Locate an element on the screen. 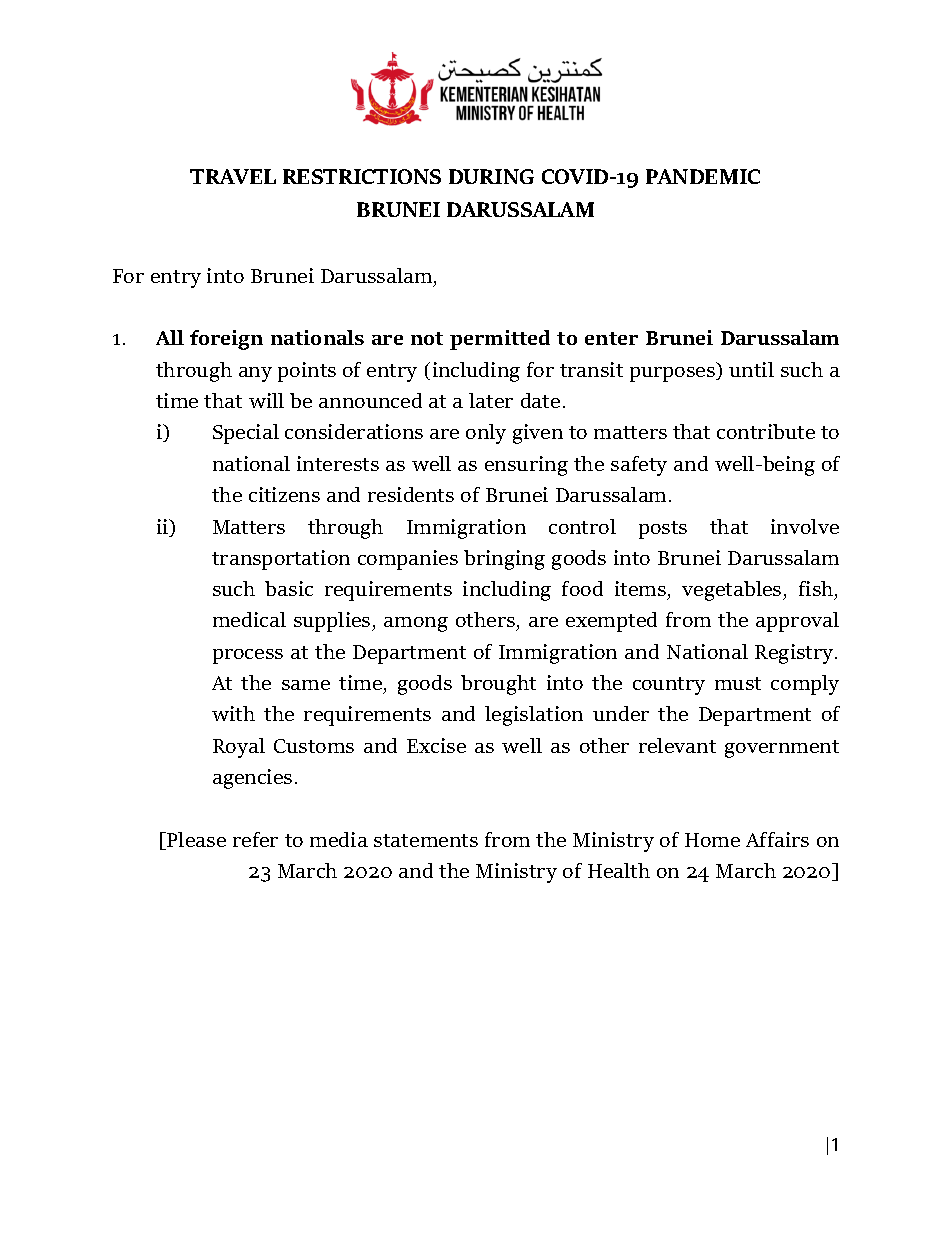 This screenshot has width=952, height=1233. will is located at coordinates (266, 400).
